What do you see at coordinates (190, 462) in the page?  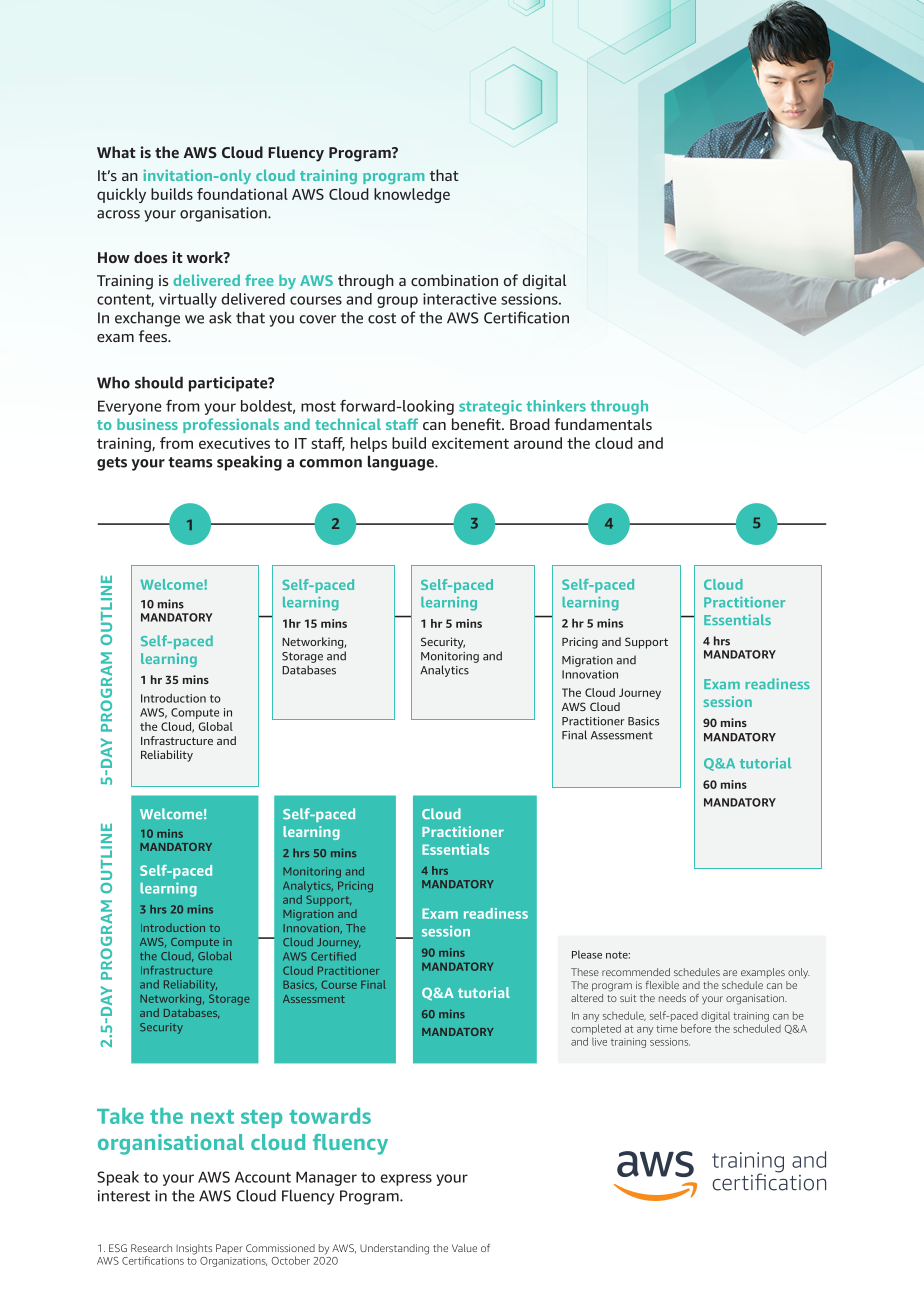 I see `teams` at bounding box center [190, 462].
